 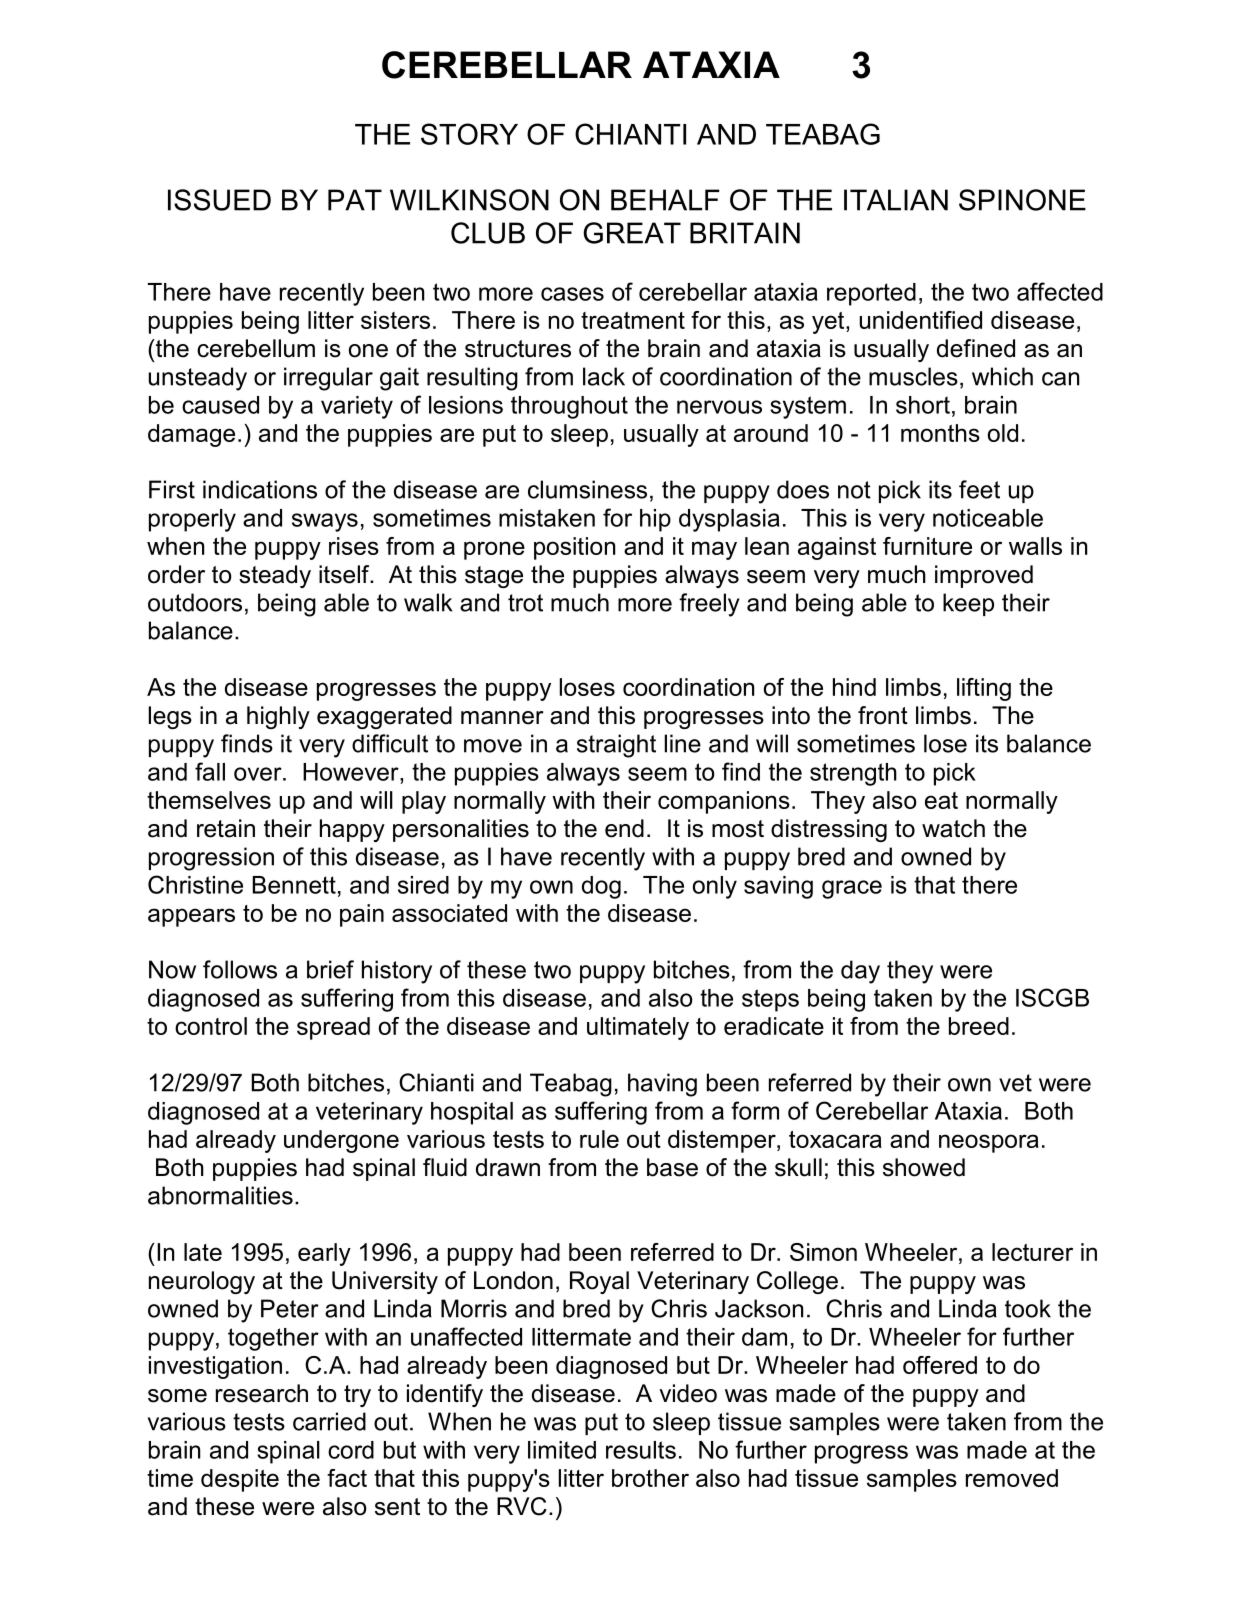 I want to click on Bennett, so click(x=294, y=885).
